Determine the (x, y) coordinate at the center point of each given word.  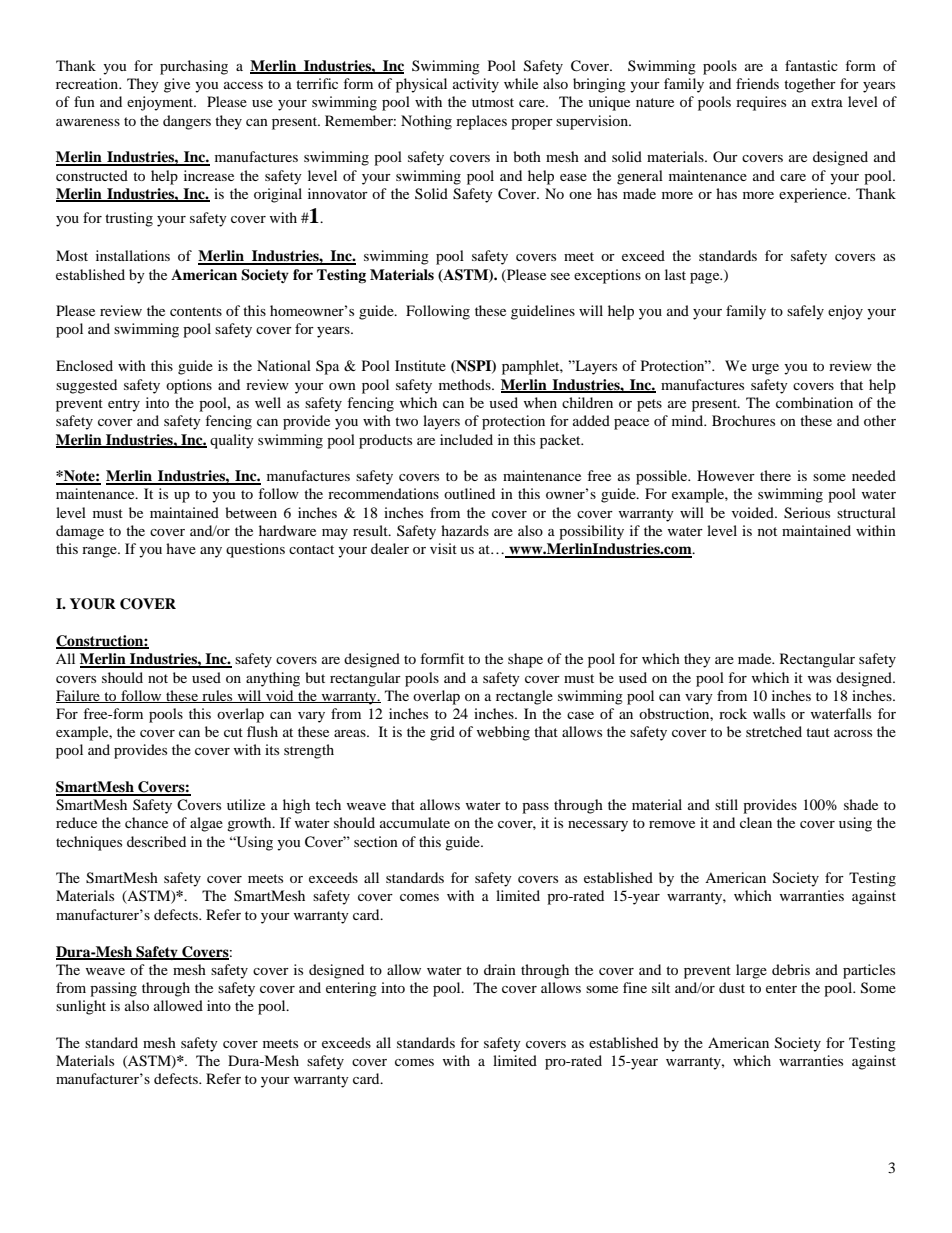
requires (761, 103)
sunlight (81, 1007)
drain (500, 969)
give (177, 85)
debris (791, 969)
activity (476, 85)
